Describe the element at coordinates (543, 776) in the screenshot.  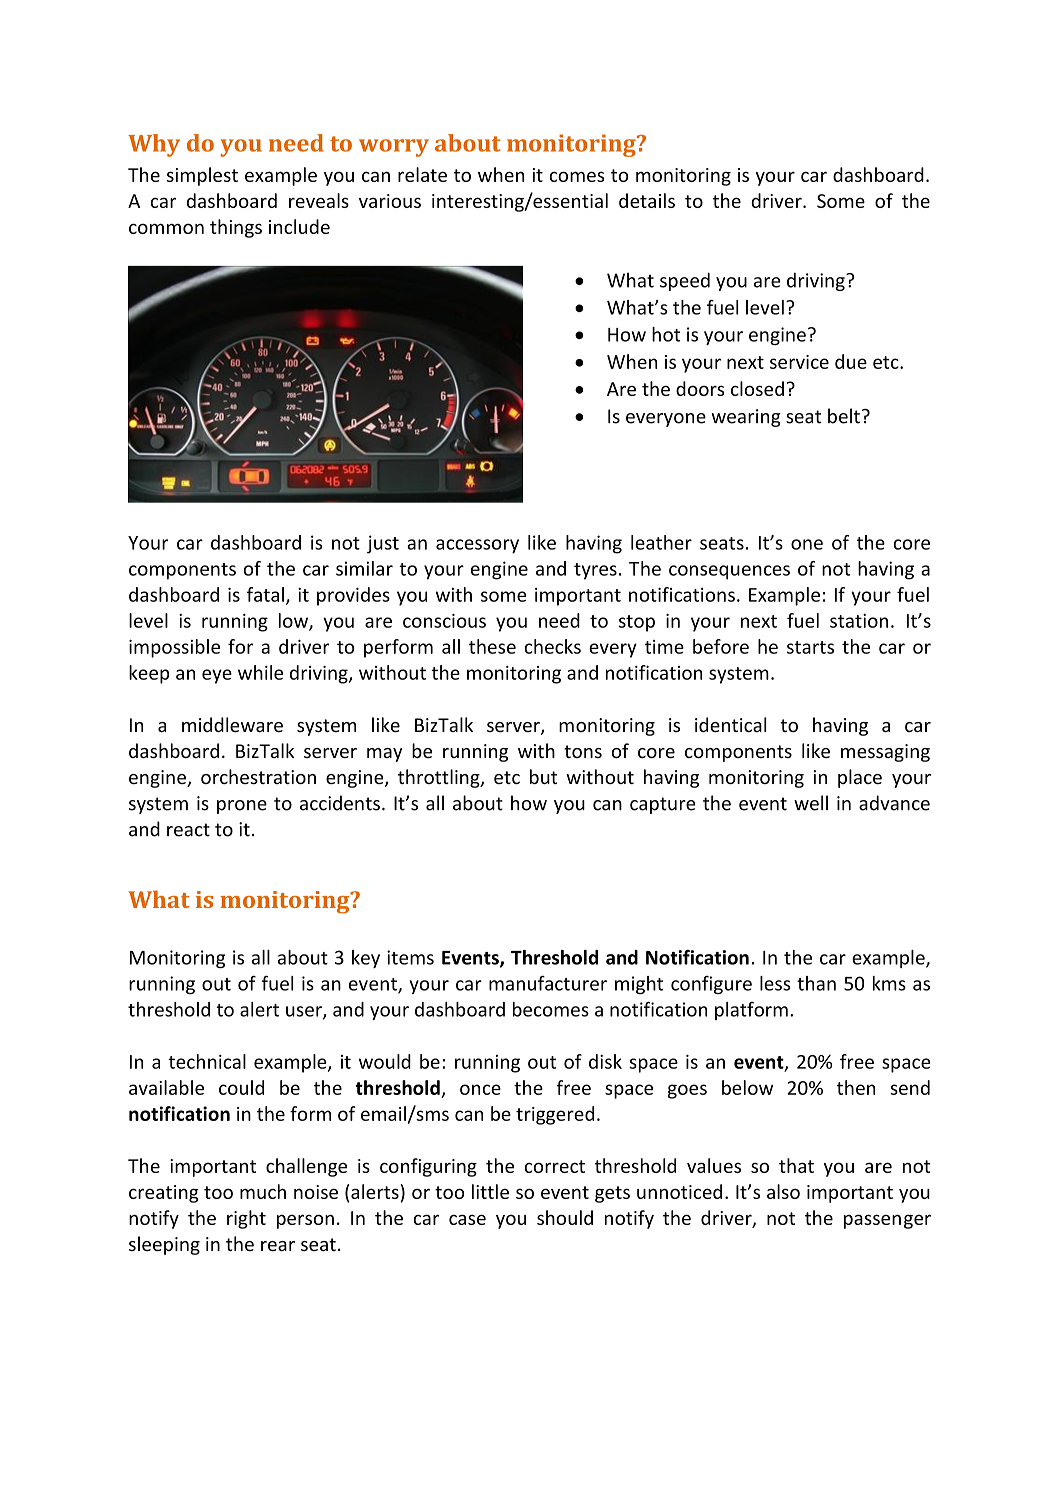
I see `but` at that location.
